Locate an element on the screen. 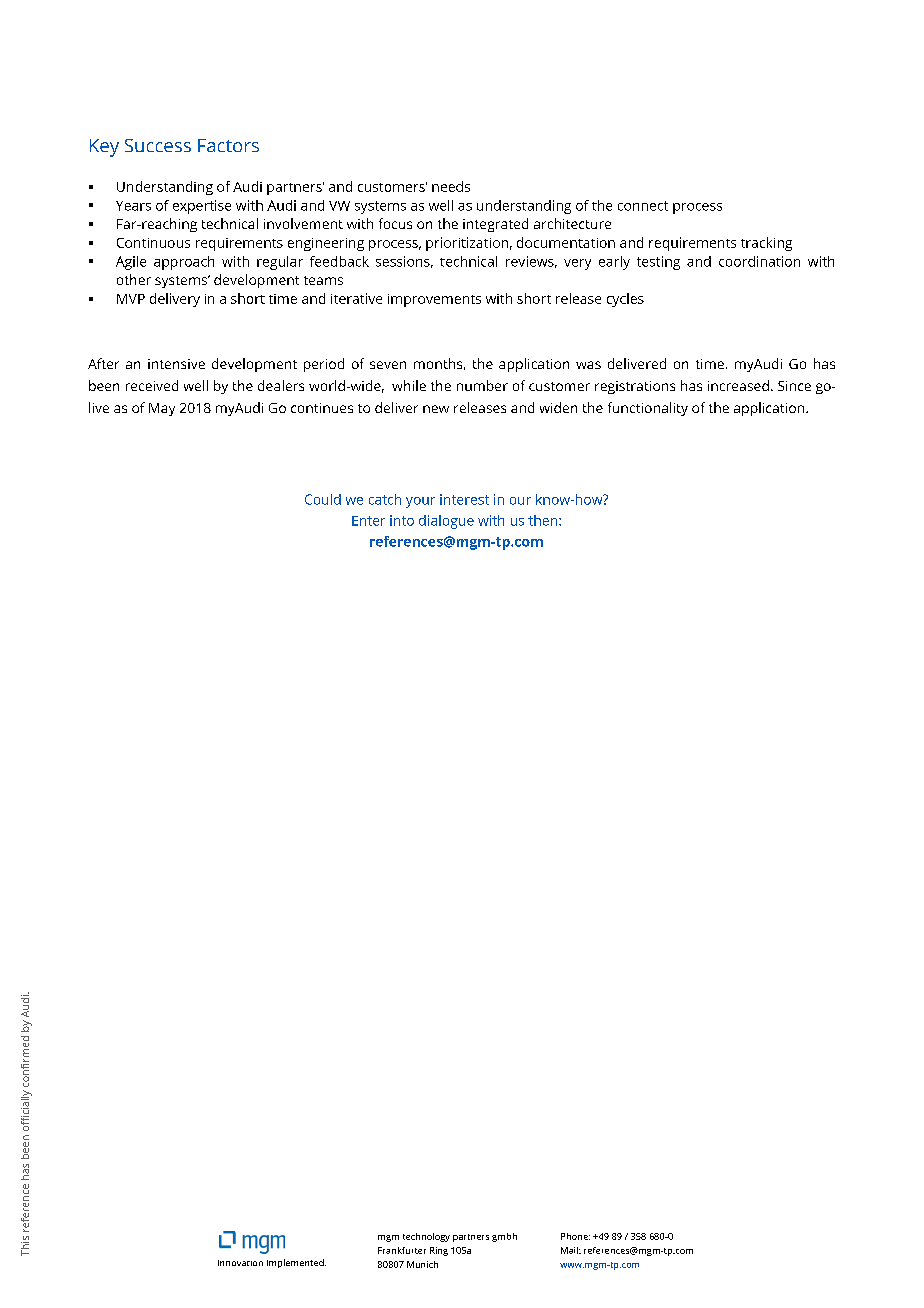  Innovation is located at coordinates (240, 1263).
